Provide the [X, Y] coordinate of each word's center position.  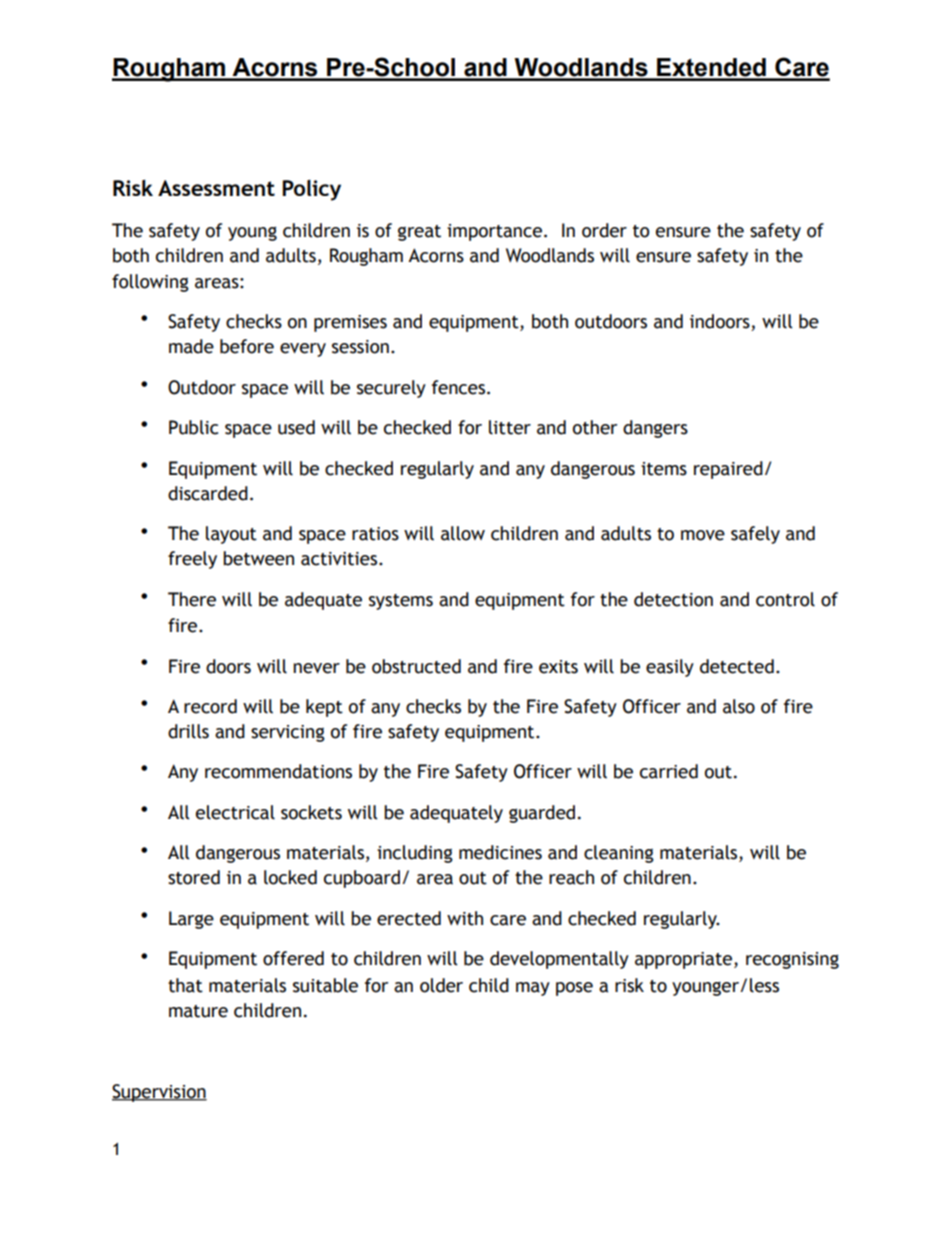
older [441, 985]
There [192, 599]
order [604, 230]
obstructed [416, 666]
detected [737, 666]
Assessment [216, 188]
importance [494, 232]
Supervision [159, 1093]
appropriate [685, 960]
